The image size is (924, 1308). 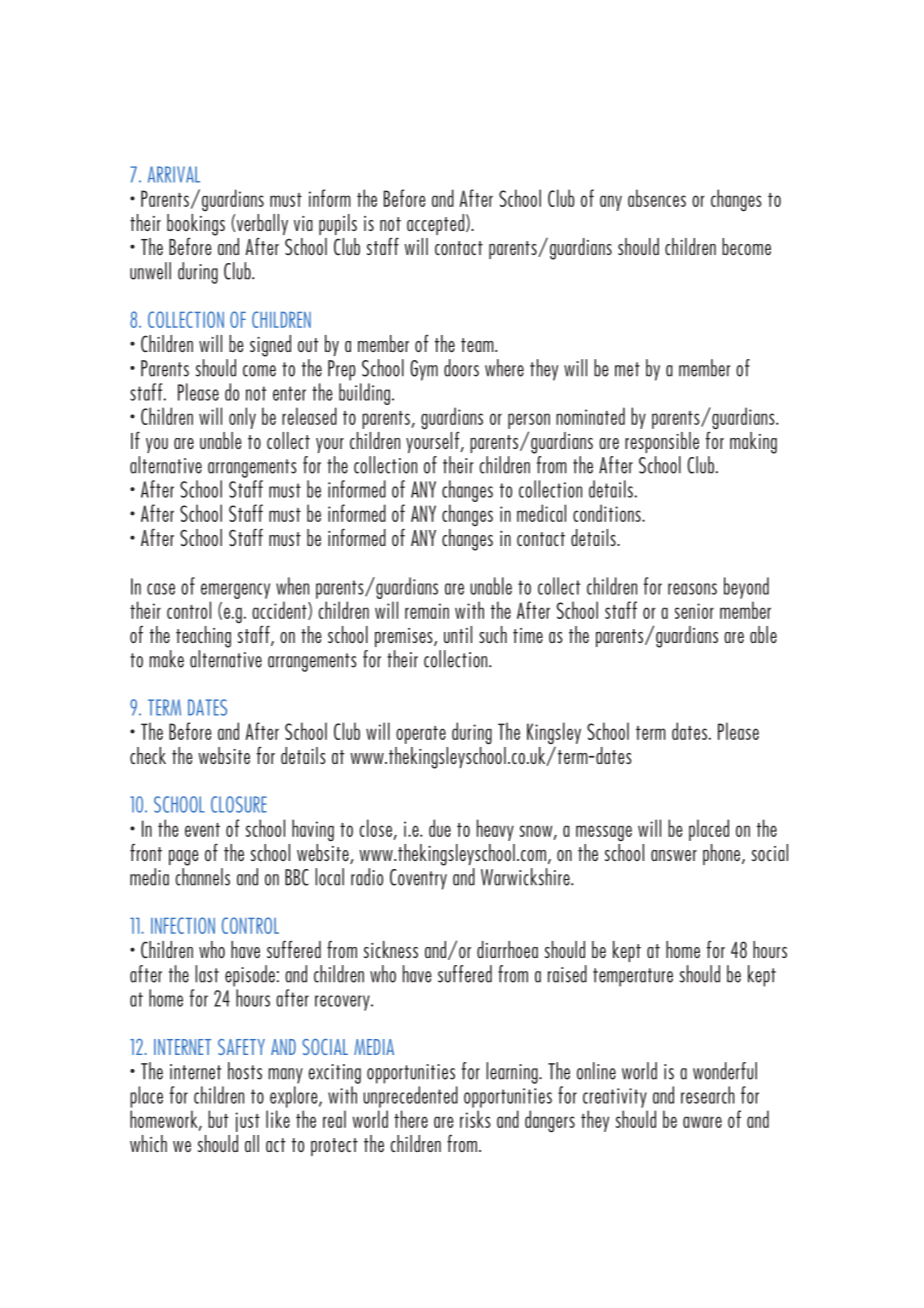 I want to click on accepted, so click(x=435, y=224).
